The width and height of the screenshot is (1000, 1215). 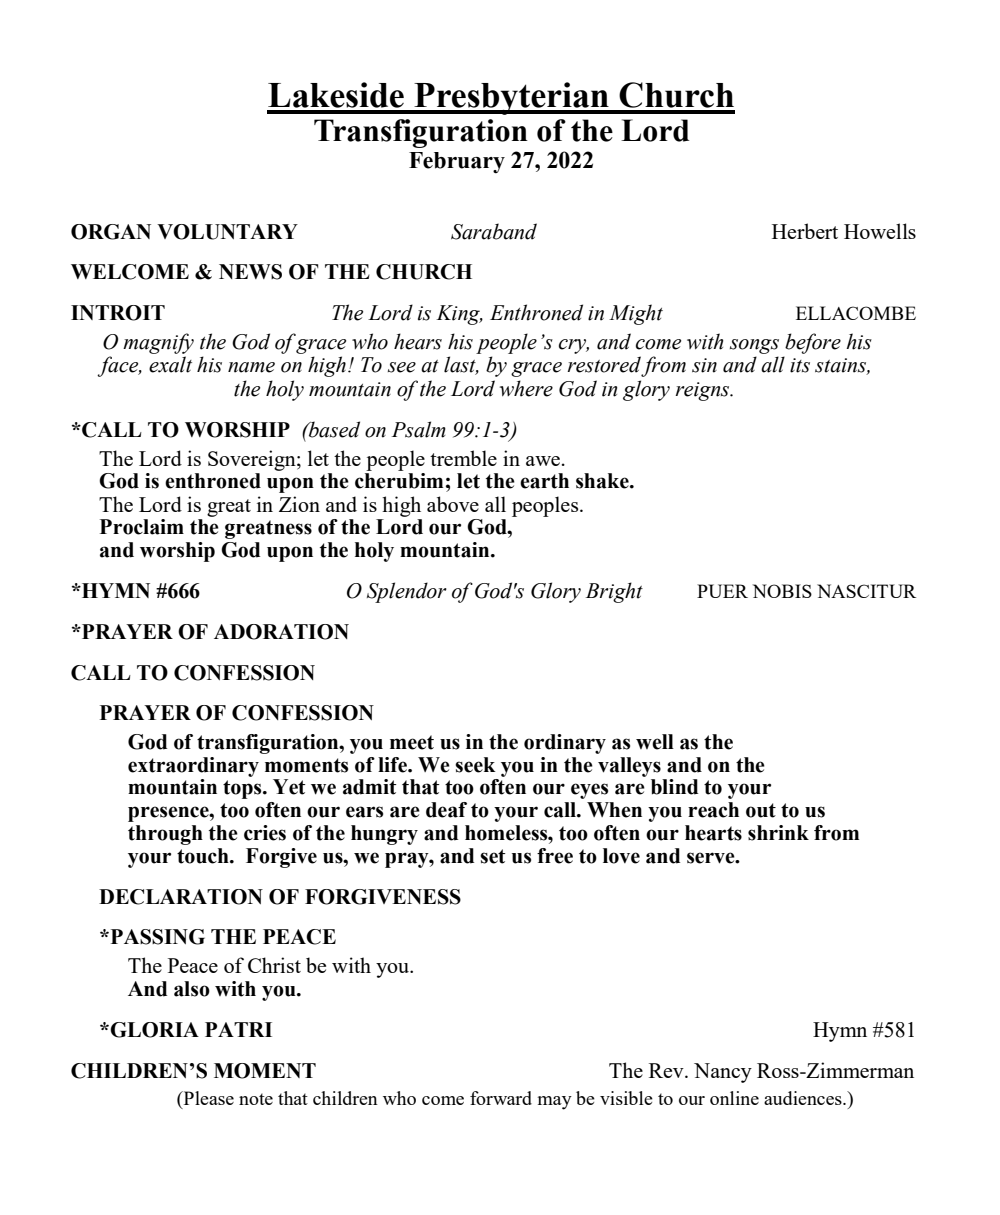 What do you see at coordinates (501, 1098) in the screenshot?
I see `forward` at bounding box center [501, 1098].
